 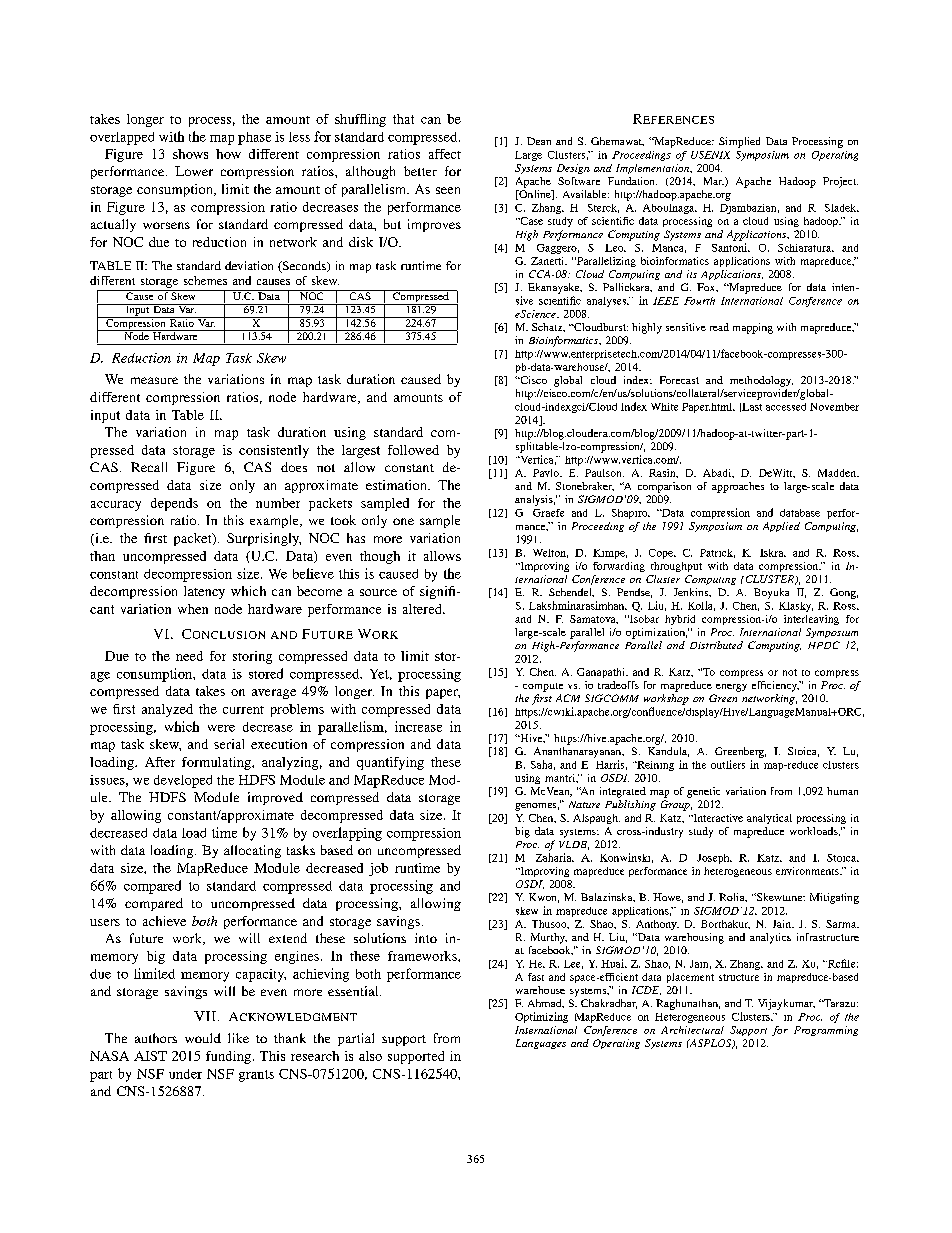 I want to click on Languages, so click(x=541, y=1044).
